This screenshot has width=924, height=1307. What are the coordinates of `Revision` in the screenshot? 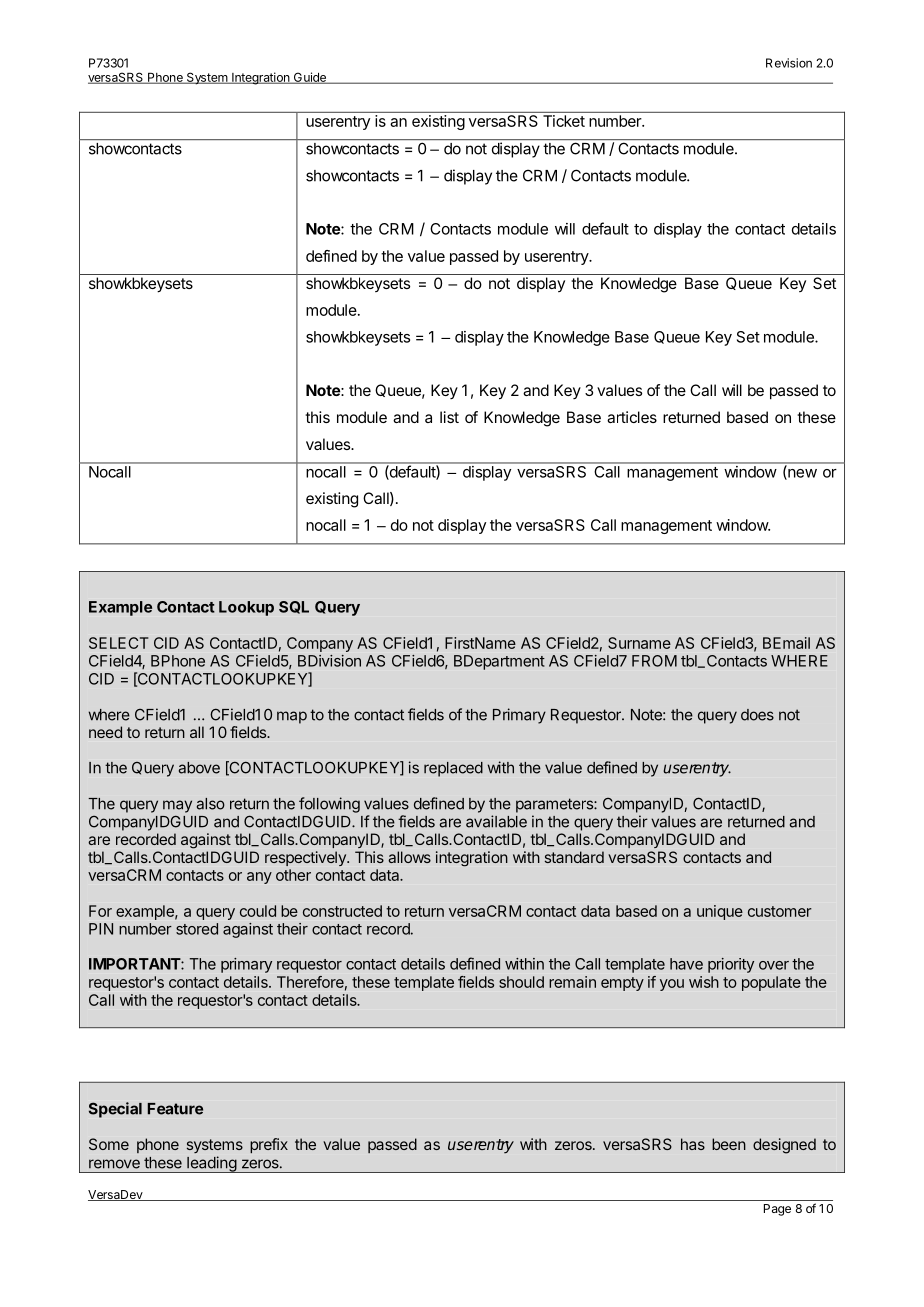 It's located at (789, 63).
